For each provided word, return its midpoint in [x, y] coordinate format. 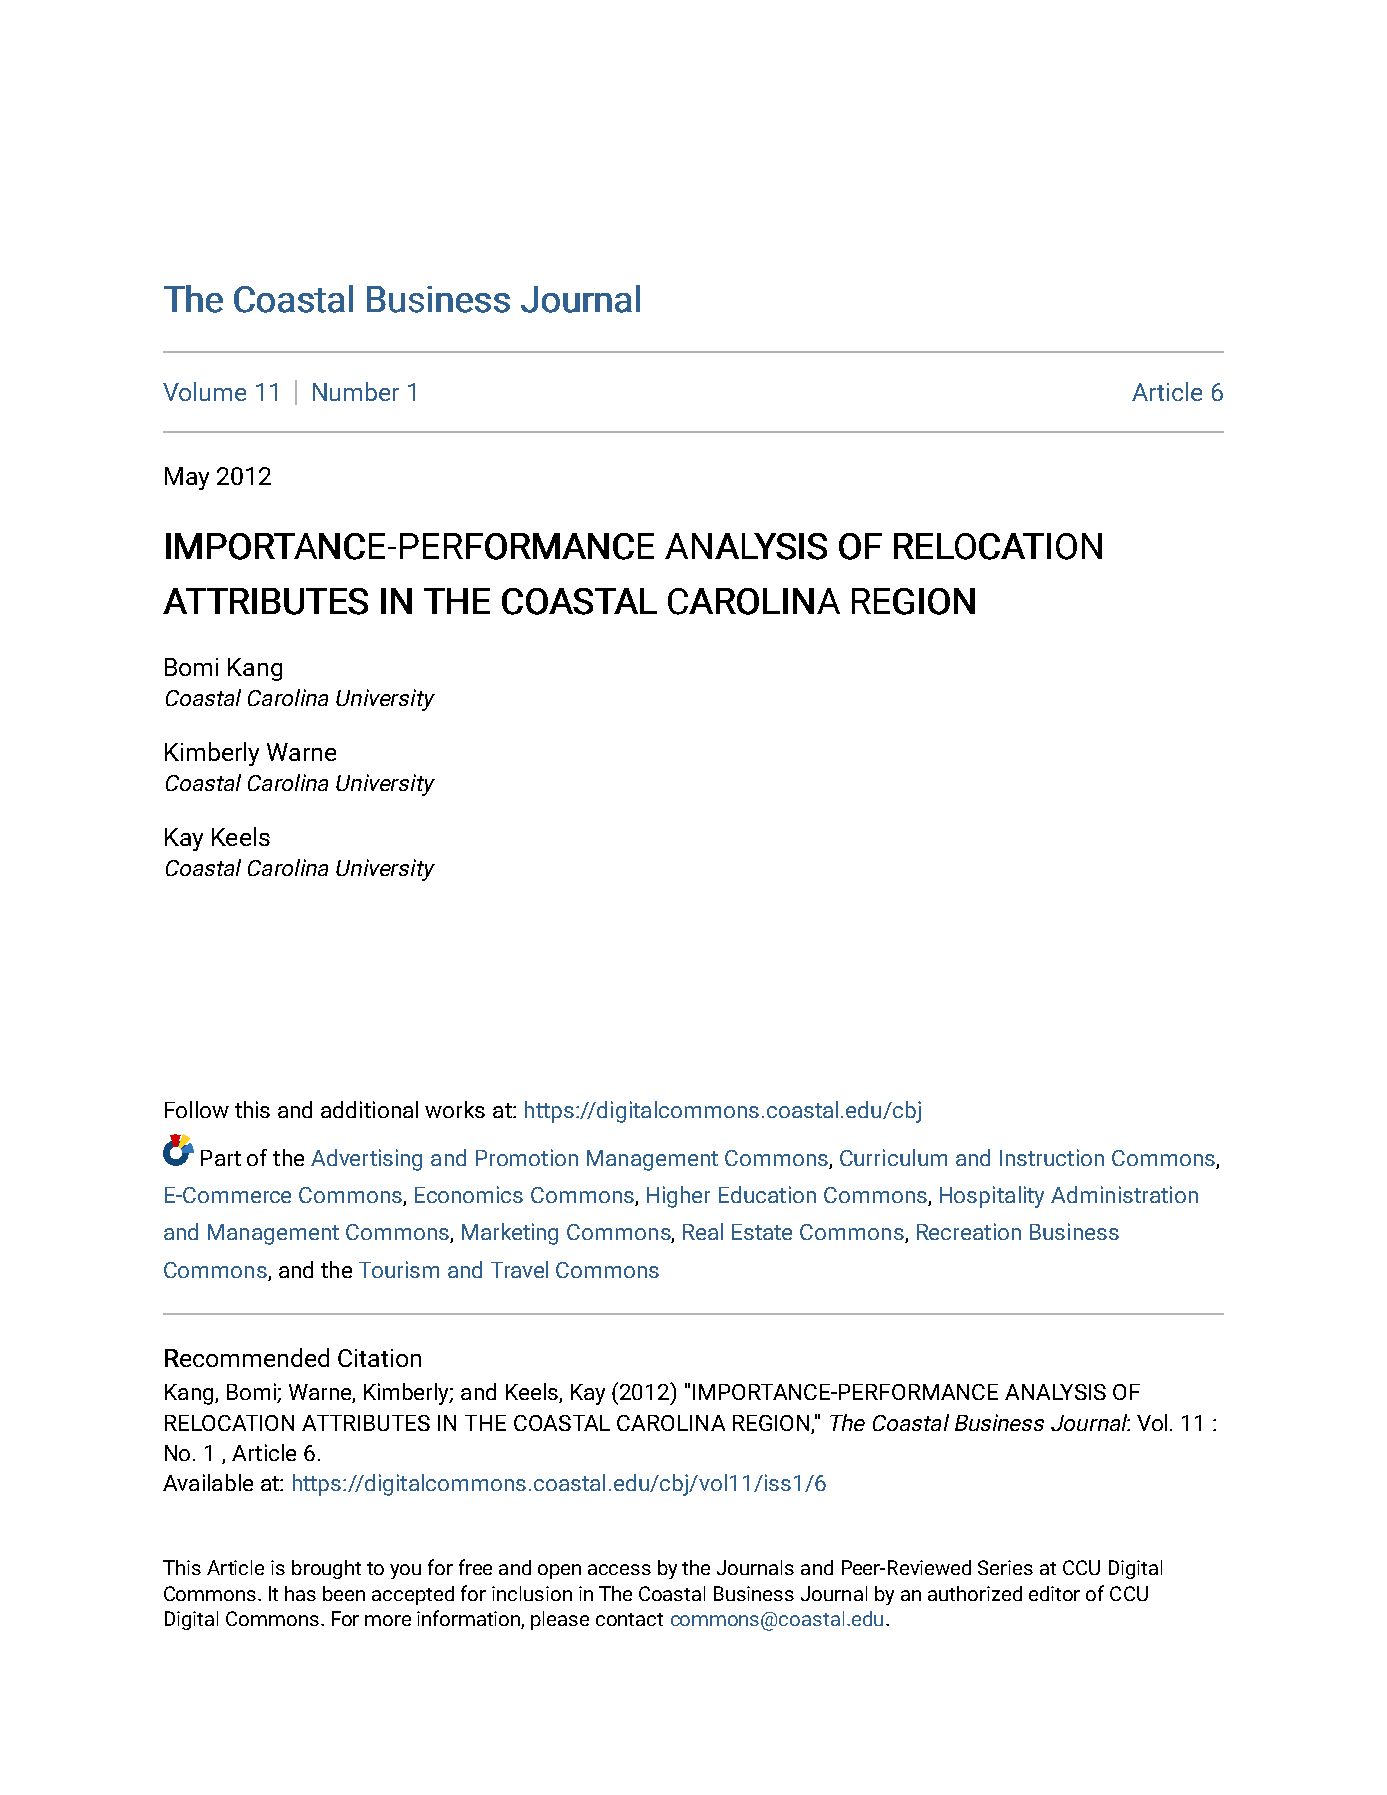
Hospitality [992, 1197]
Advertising [366, 1160]
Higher [678, 1197]
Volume [204, 391]
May [187, 478]
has [300, 1593]
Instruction [1052, 1157]
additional [369, 1109]
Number [356, 391]
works [455, 1109]
